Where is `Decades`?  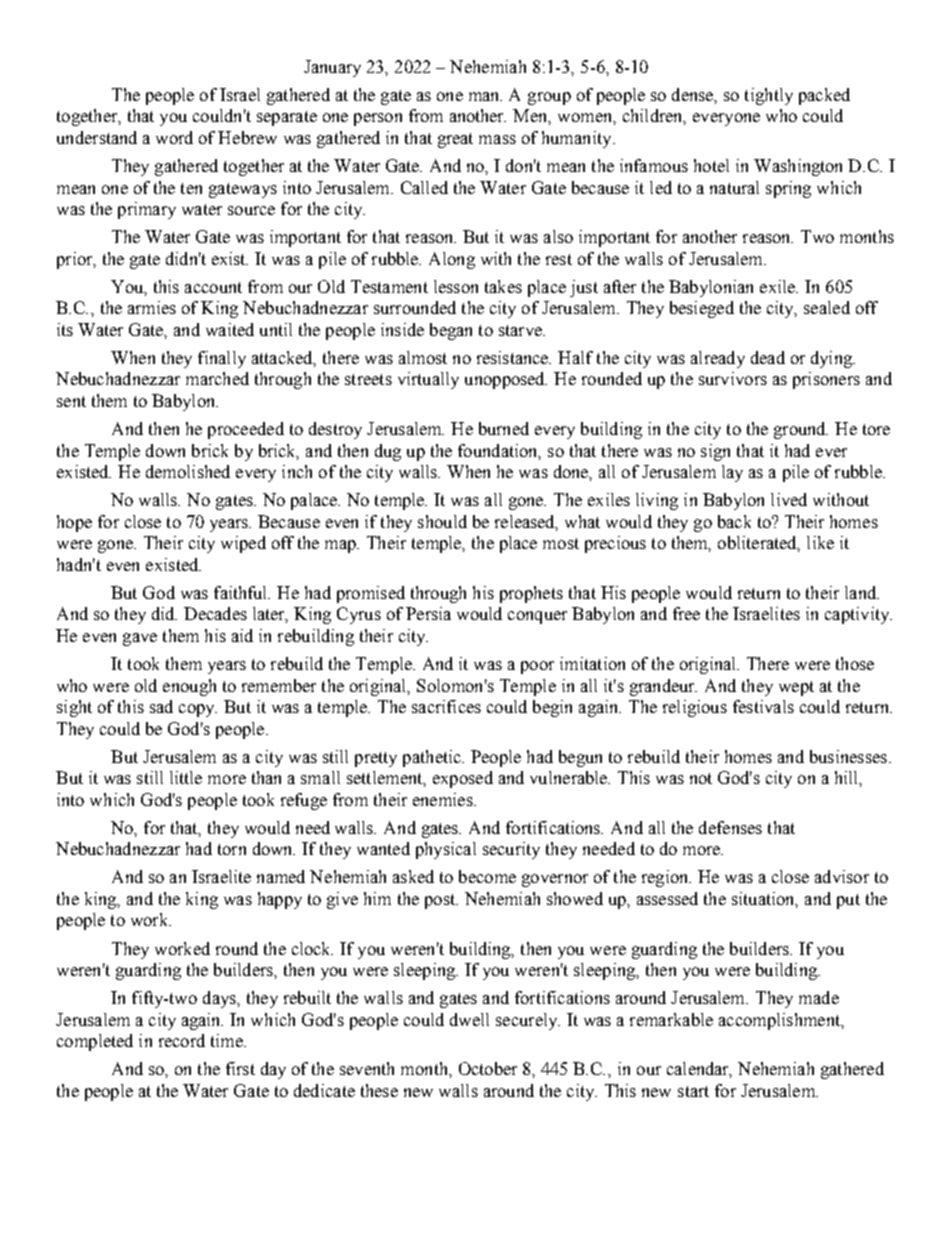 Decades is located at coordinates (215, 613).
